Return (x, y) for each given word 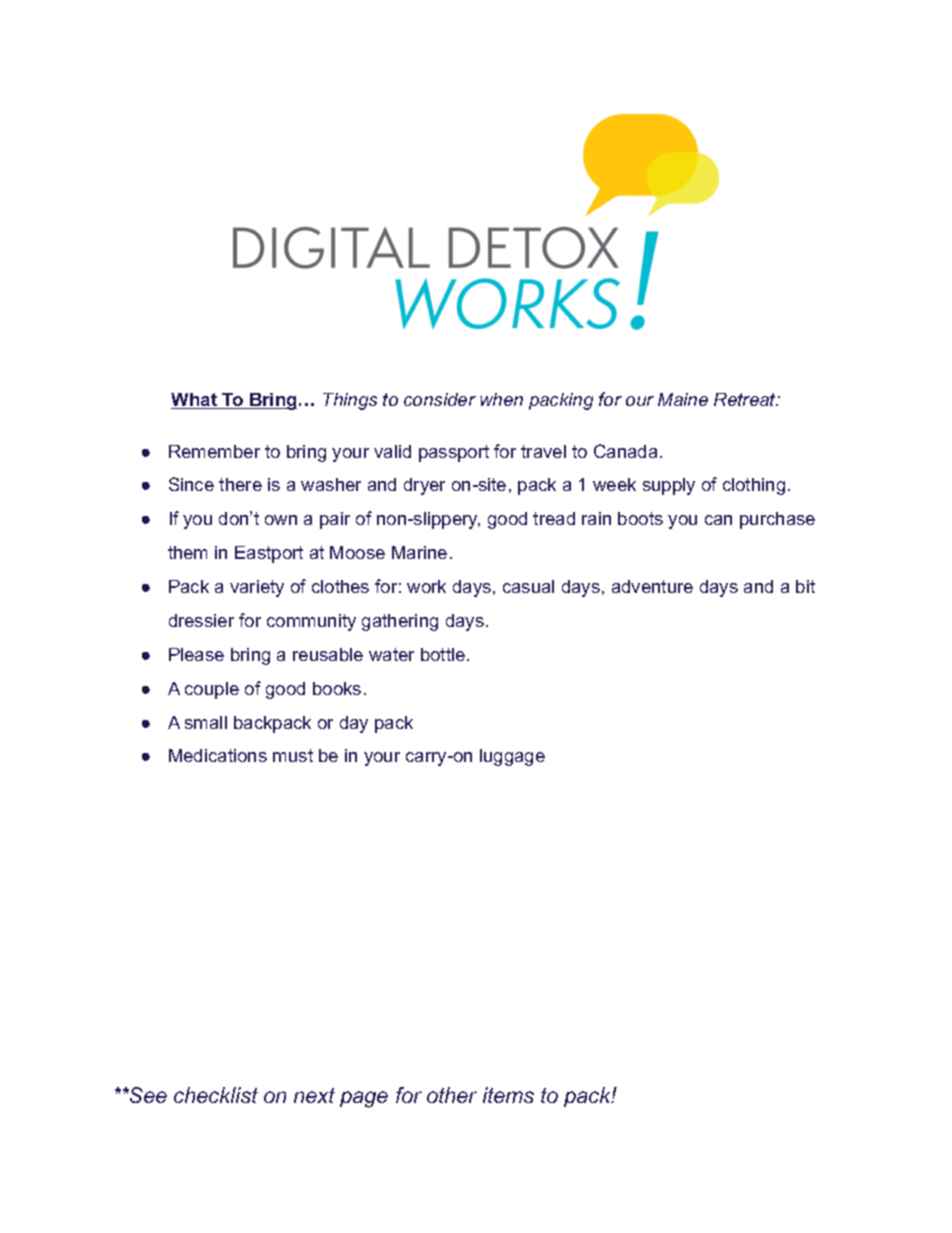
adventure (652, 586)
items (508, 1095)
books (337, 688)
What (195, 401)
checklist (216, 1095)
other (452, 1095)
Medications (218, 755)
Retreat (746, 399)
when (501, 399)
